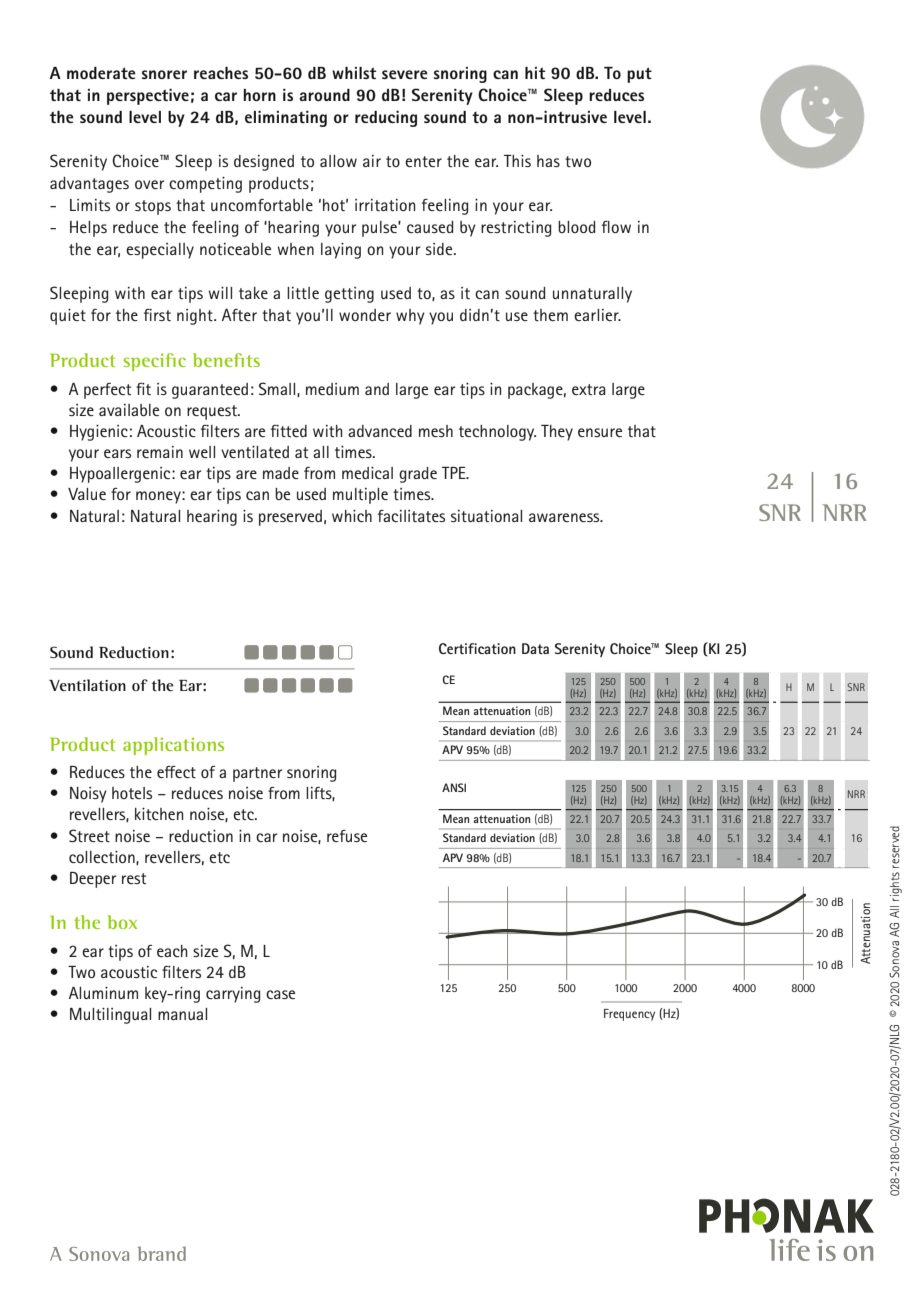  Describe the element at coordinates (535, 73) in the page. I see `hit` at that location.
